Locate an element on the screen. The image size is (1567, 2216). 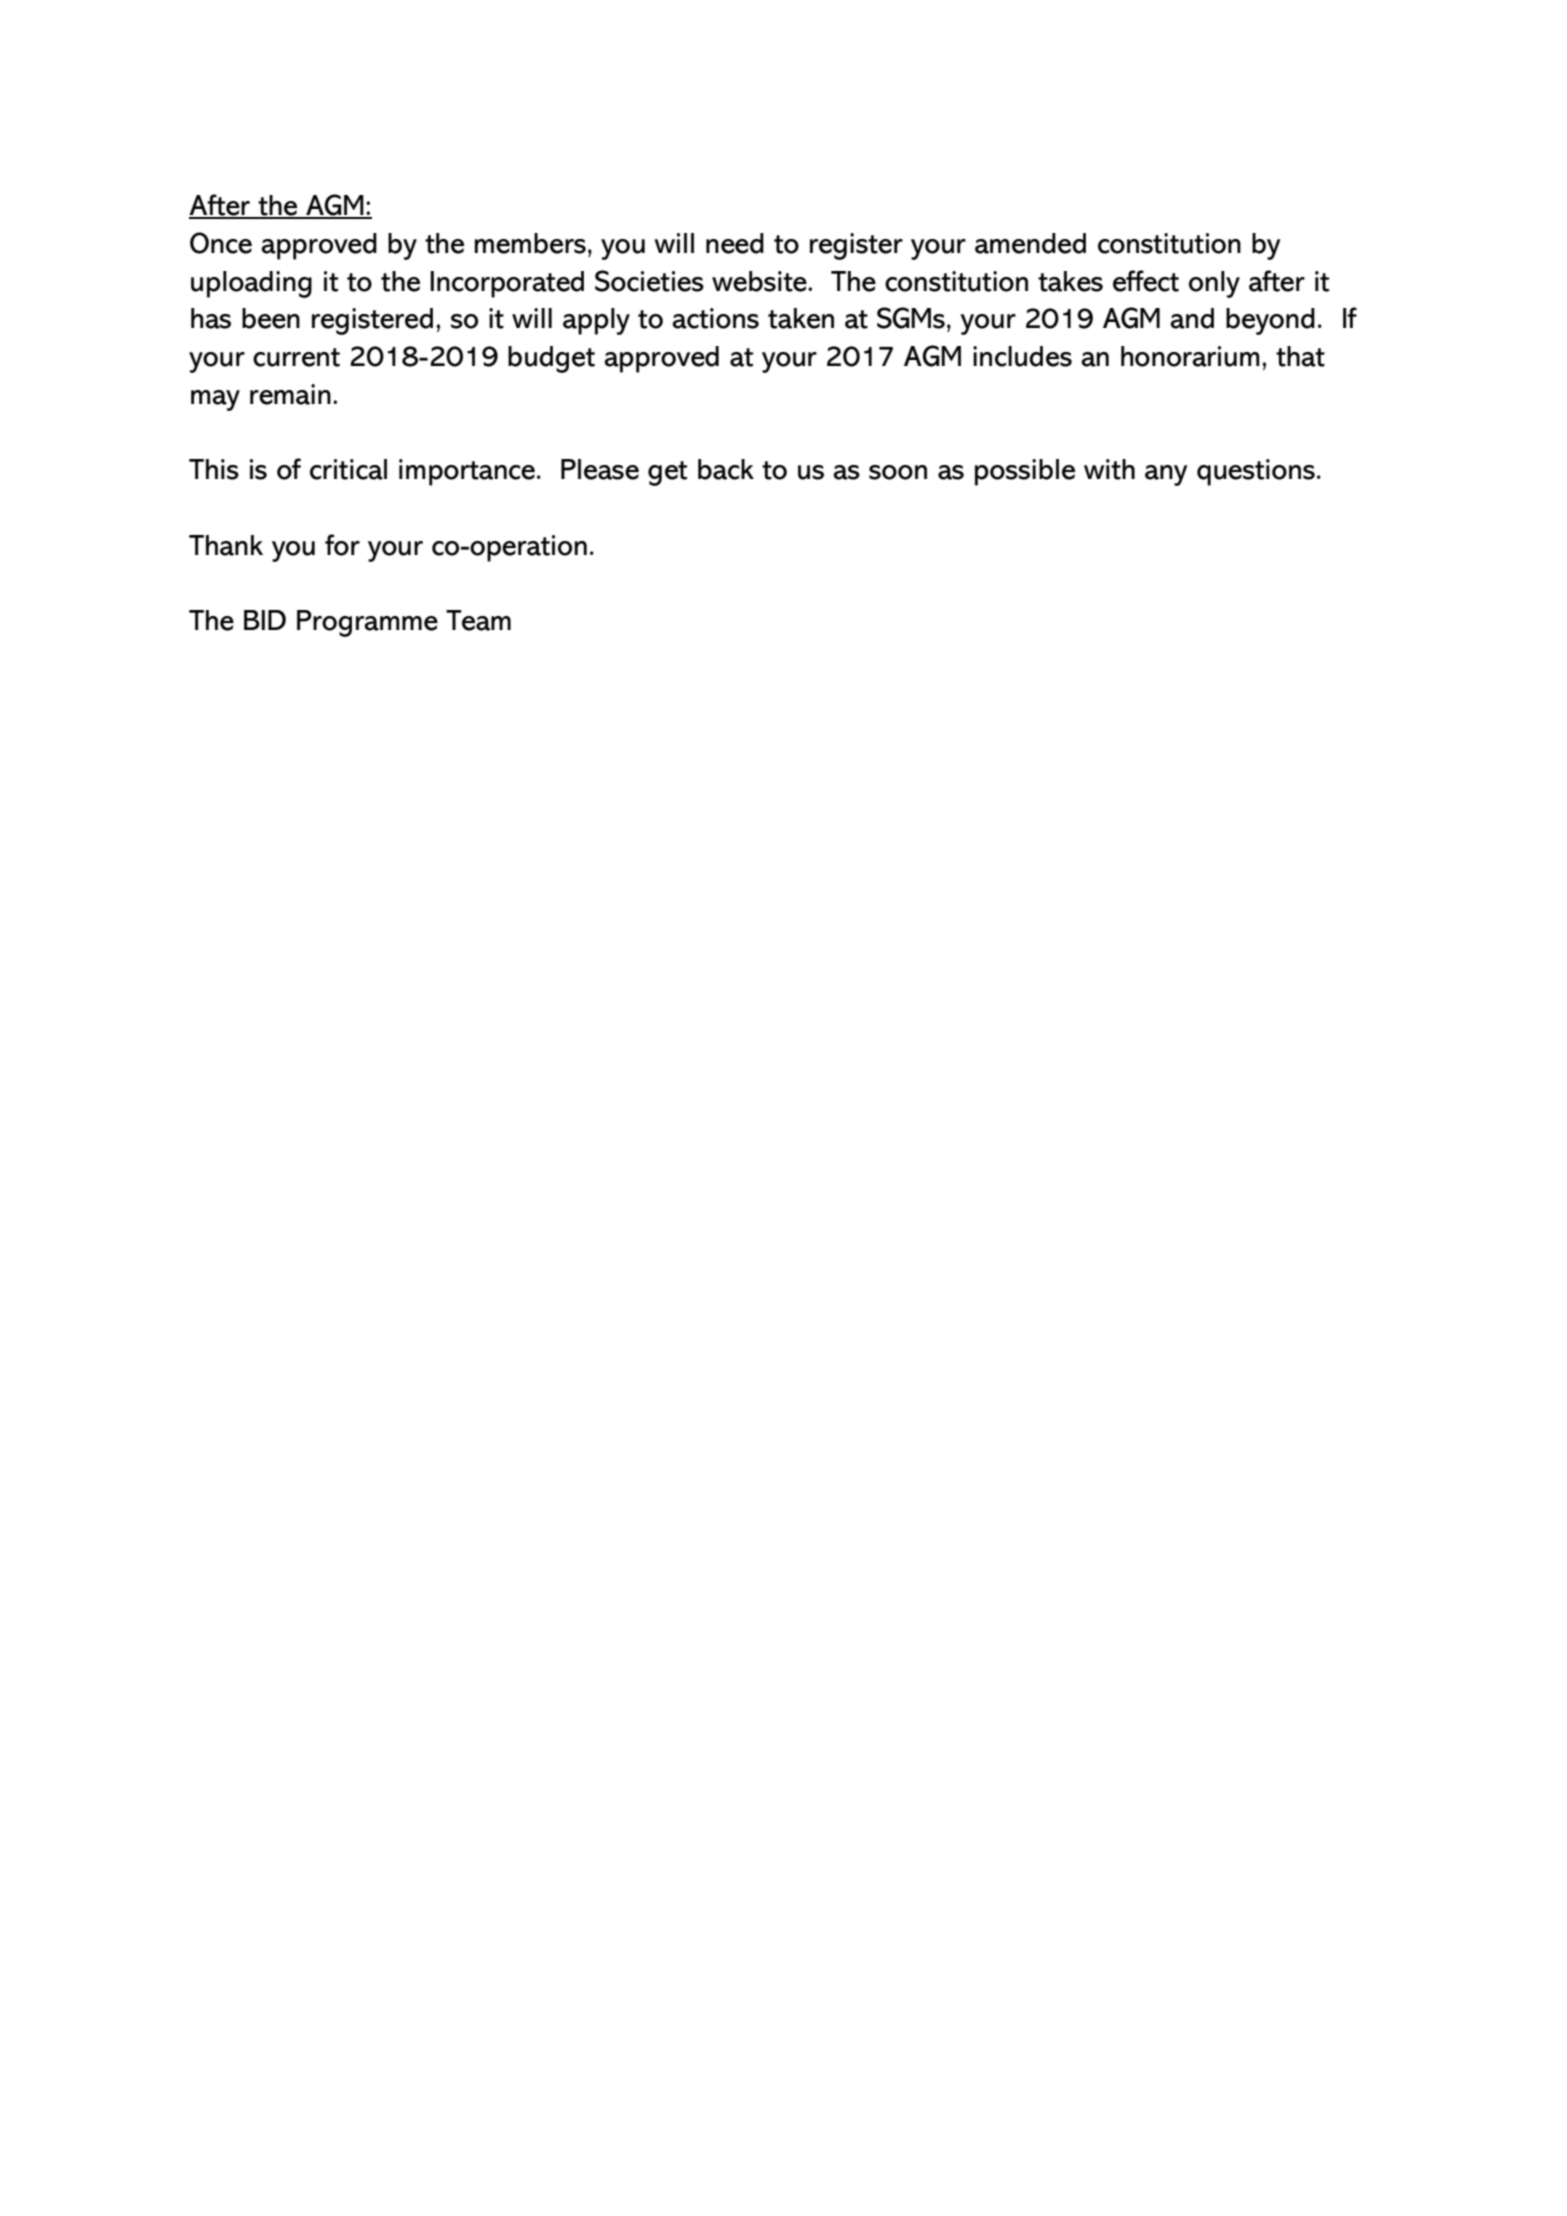
need is located at coordinates (735, 243).
